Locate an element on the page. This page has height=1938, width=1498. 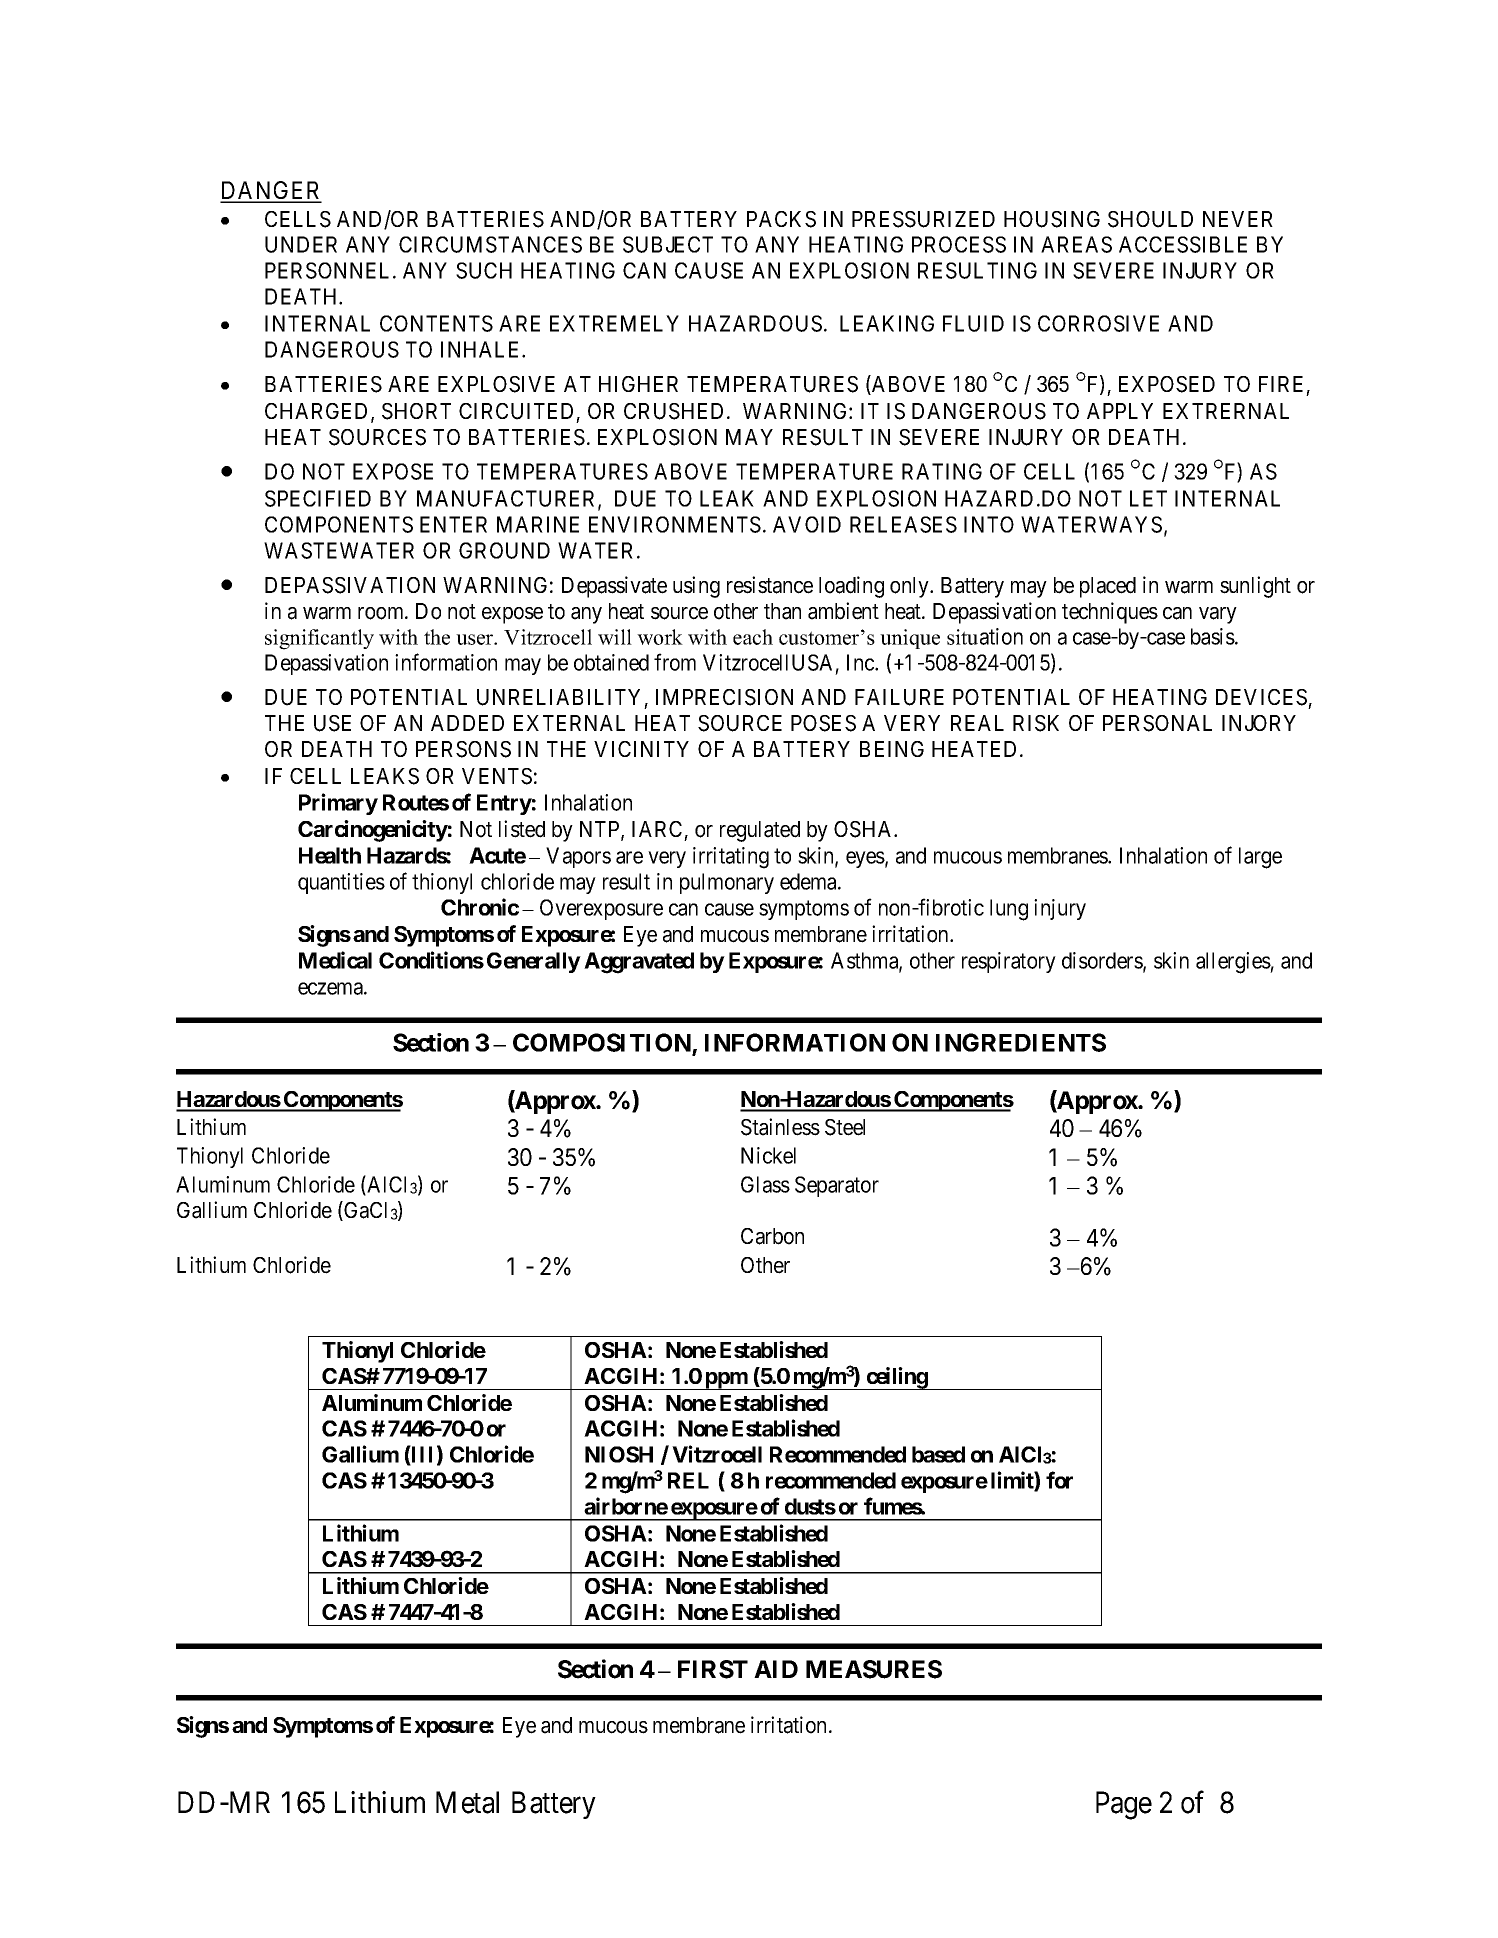
PACKS is located at coordinates (781, 219).
